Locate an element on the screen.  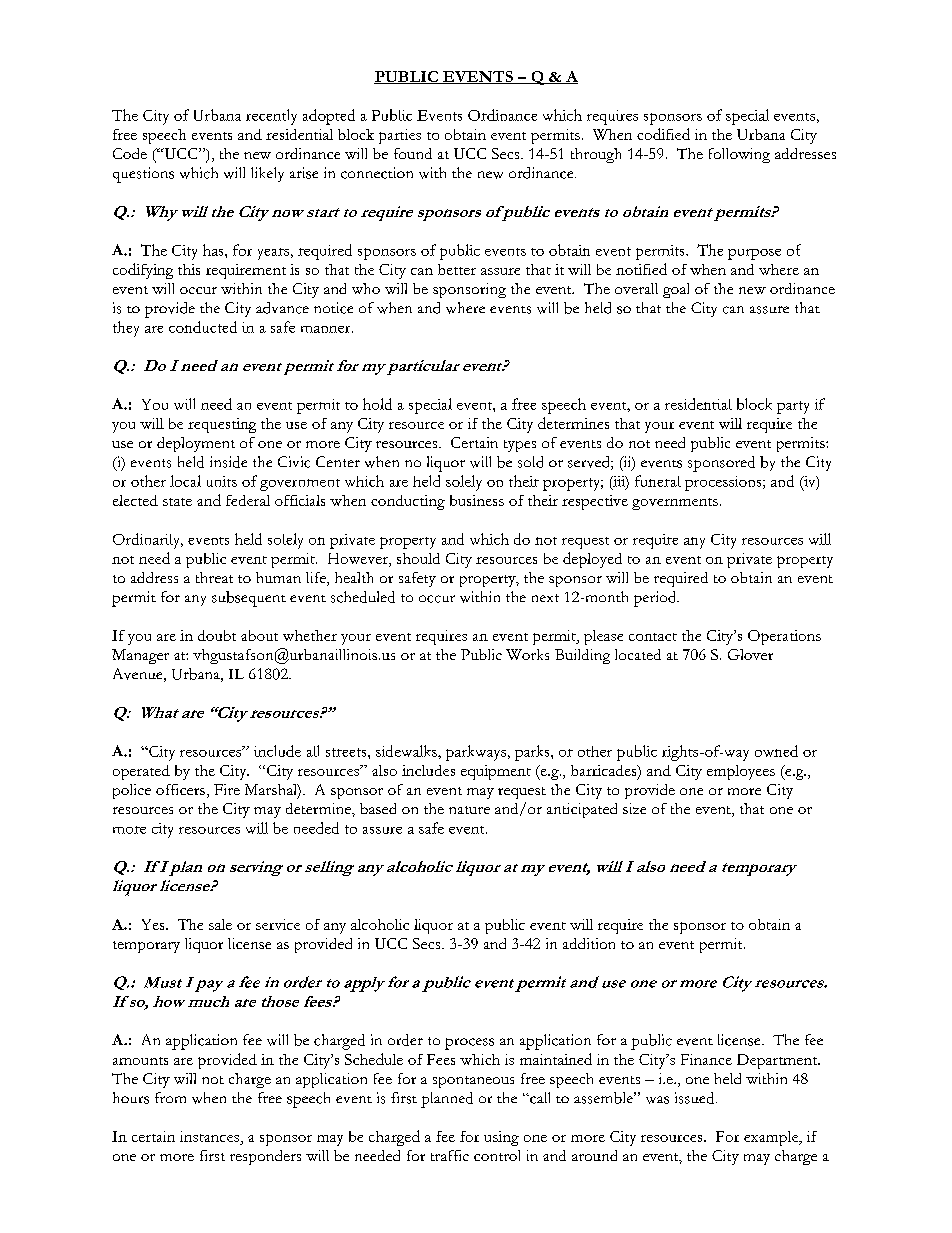
likely is located at coordinates (267, 174).
